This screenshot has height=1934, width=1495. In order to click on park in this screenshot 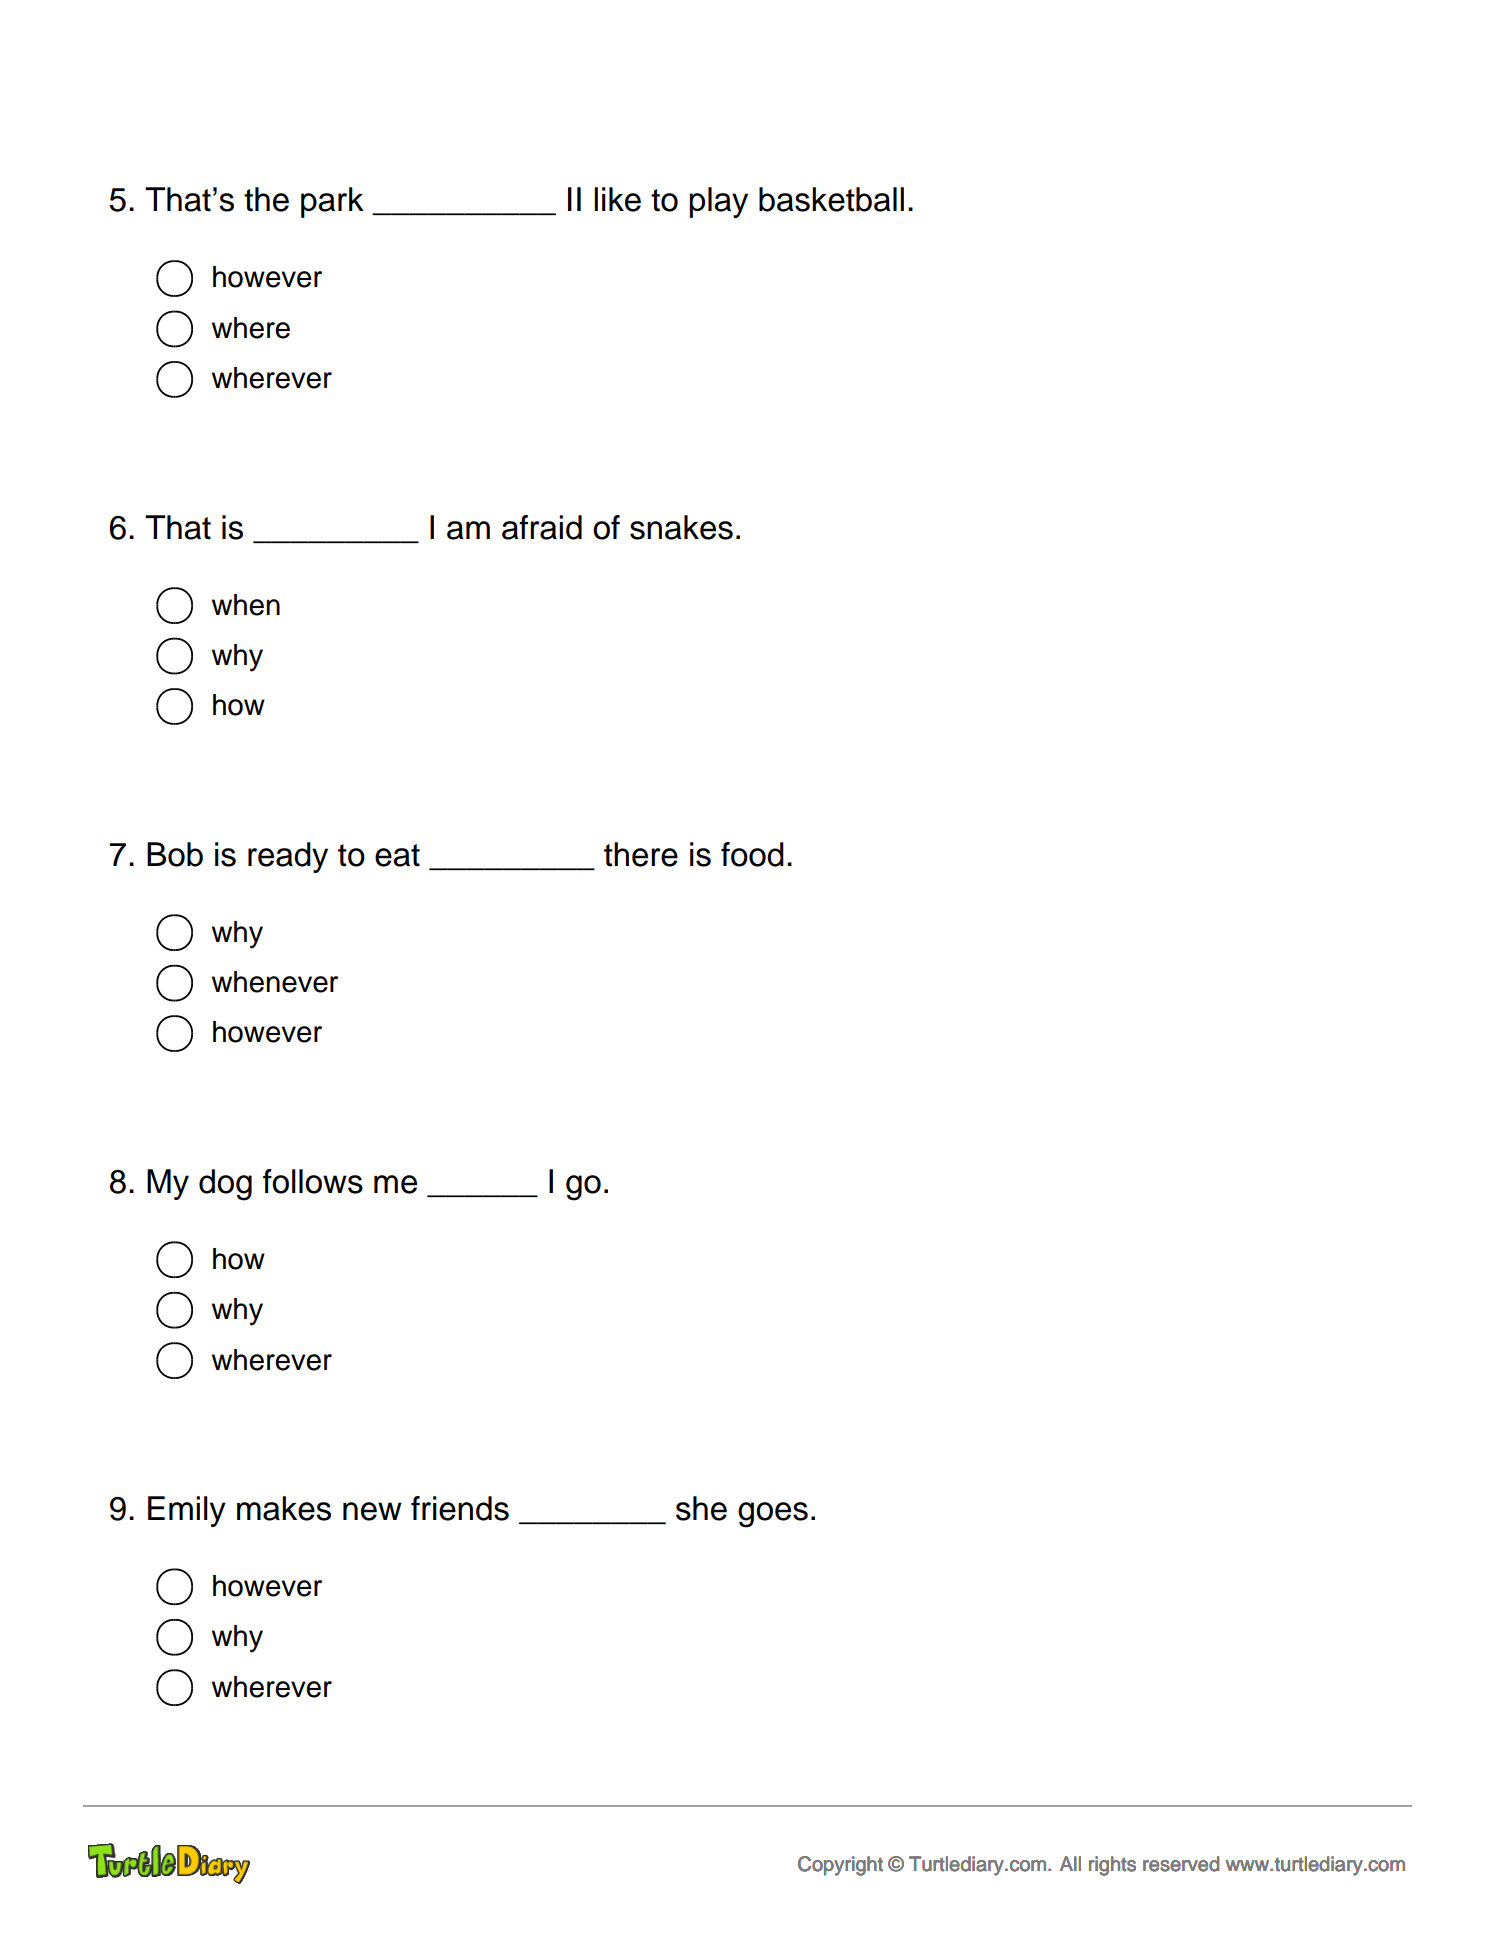, I will do `click(332, 202)`.
